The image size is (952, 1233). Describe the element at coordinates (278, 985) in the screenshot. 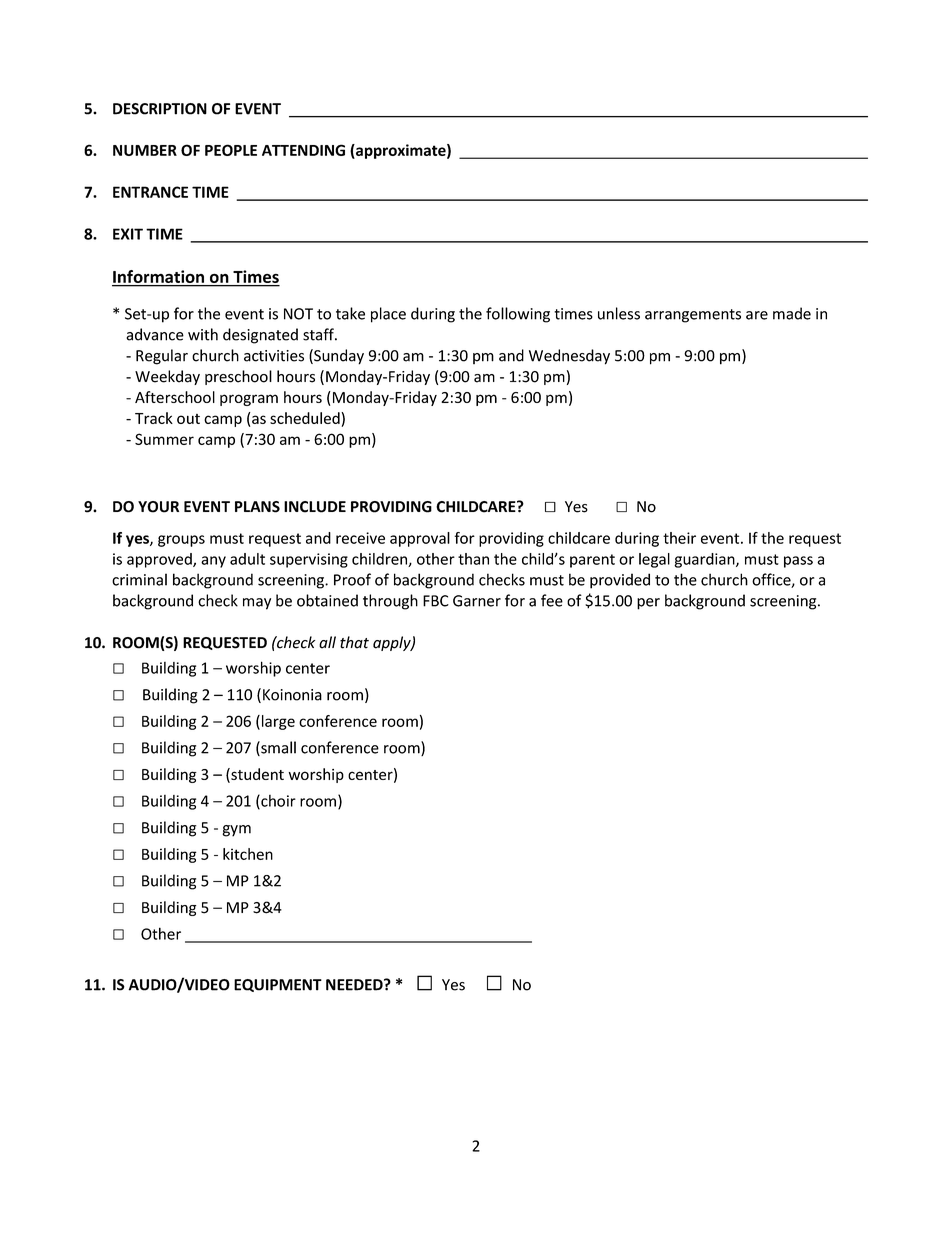

I see `EQUIPMENT` at that location.
